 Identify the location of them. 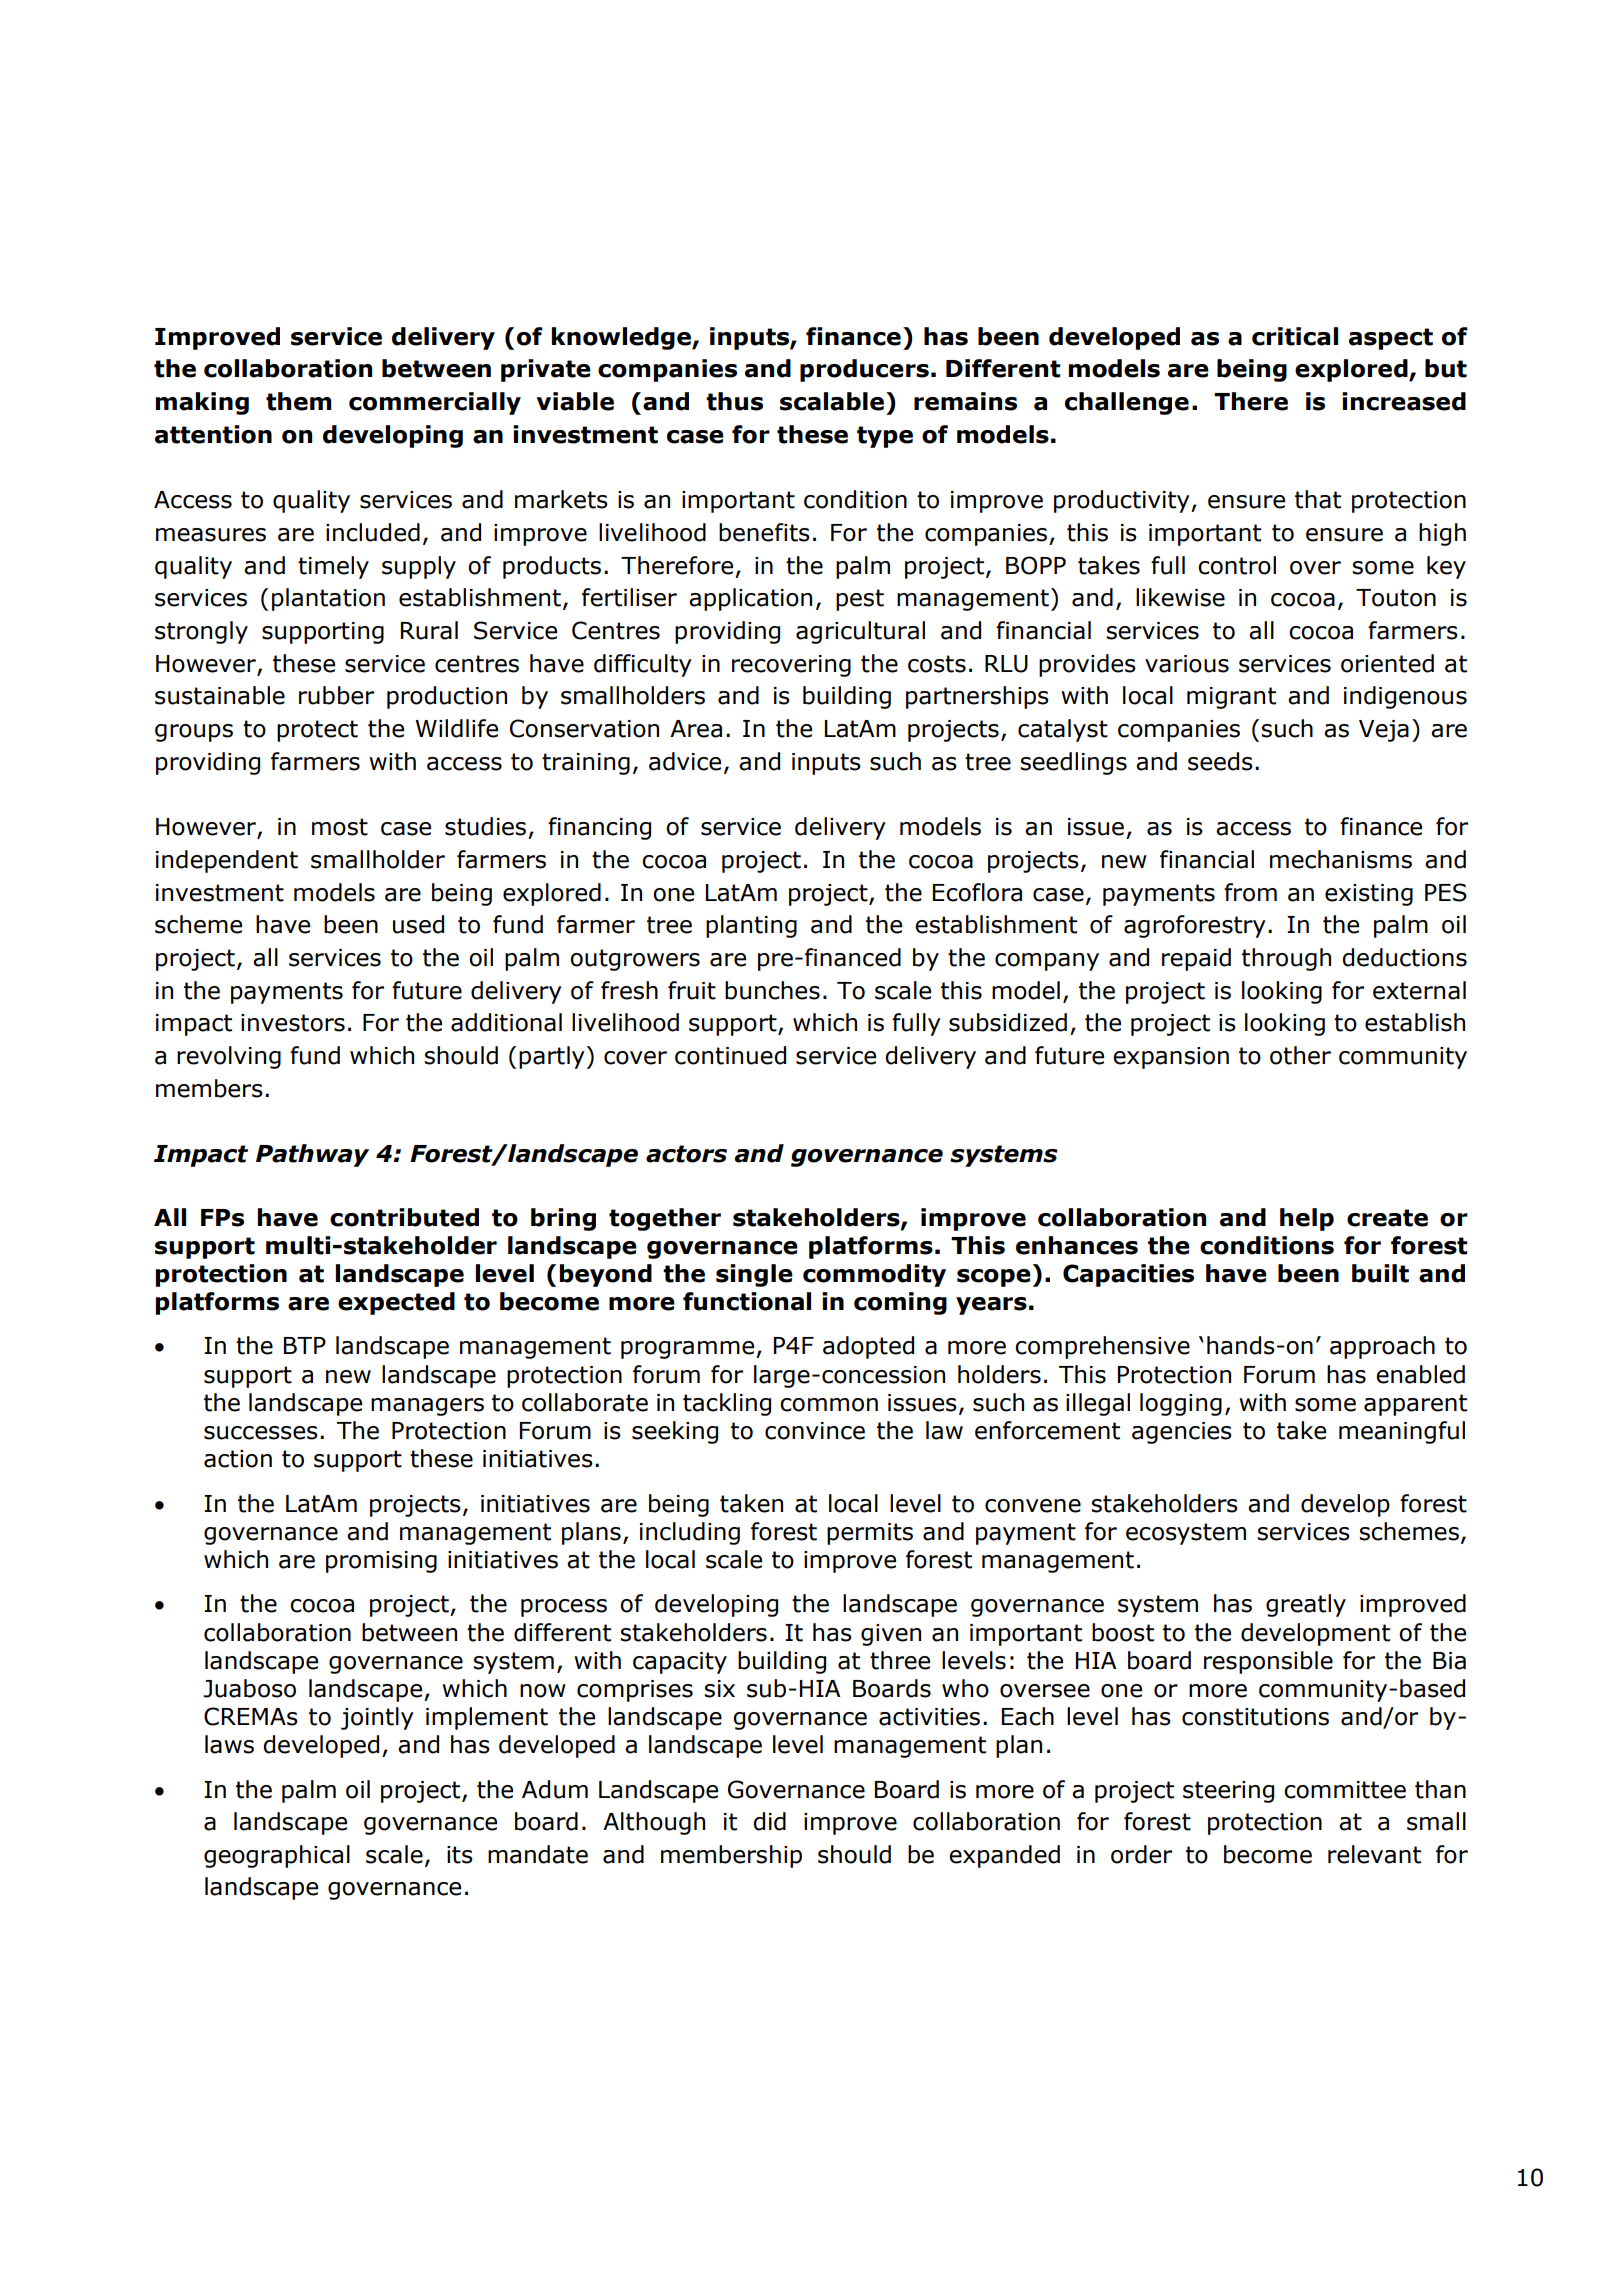
(298, 401).
